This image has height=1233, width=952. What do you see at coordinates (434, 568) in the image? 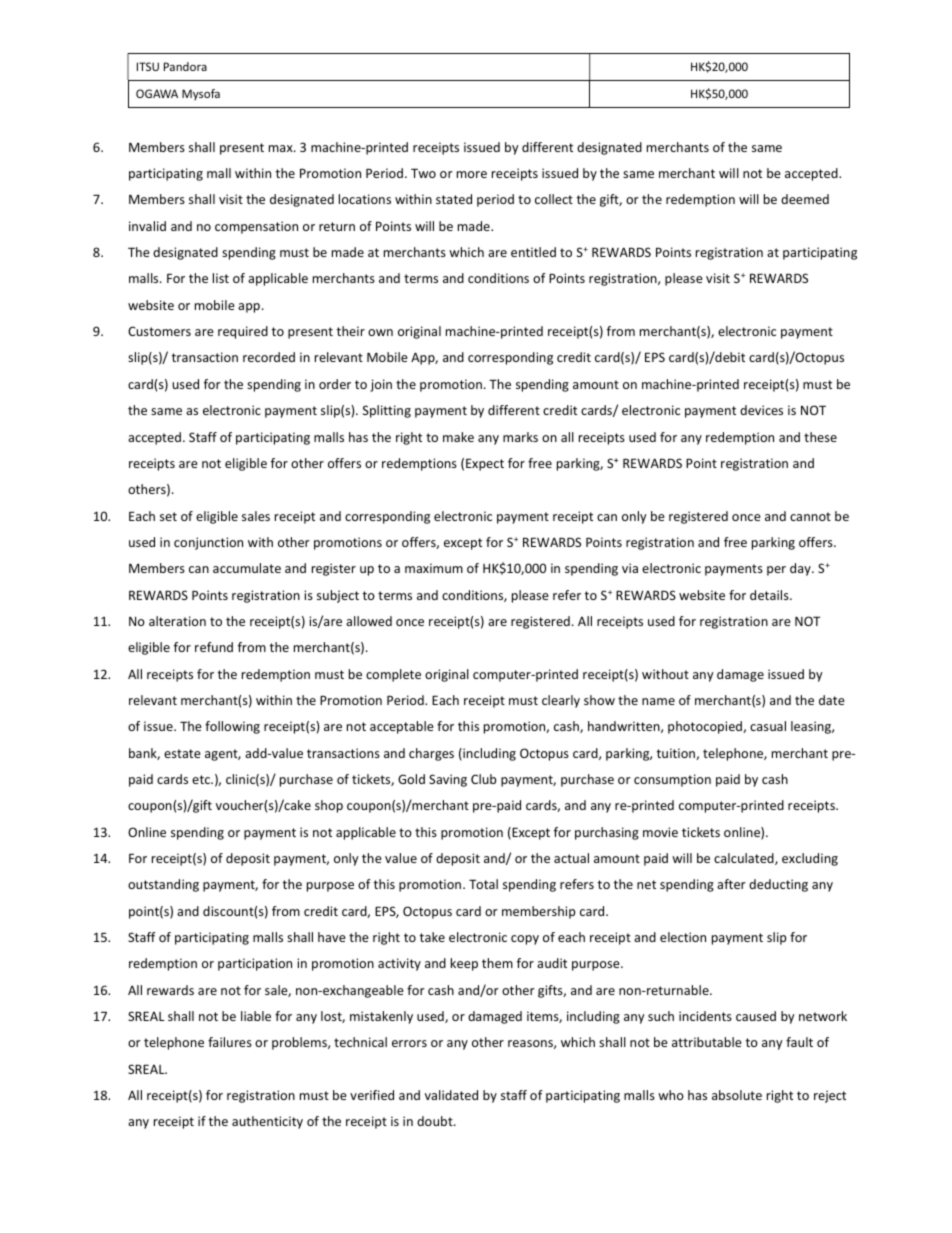
I see `maximum` at bounding box center [434, 568].
